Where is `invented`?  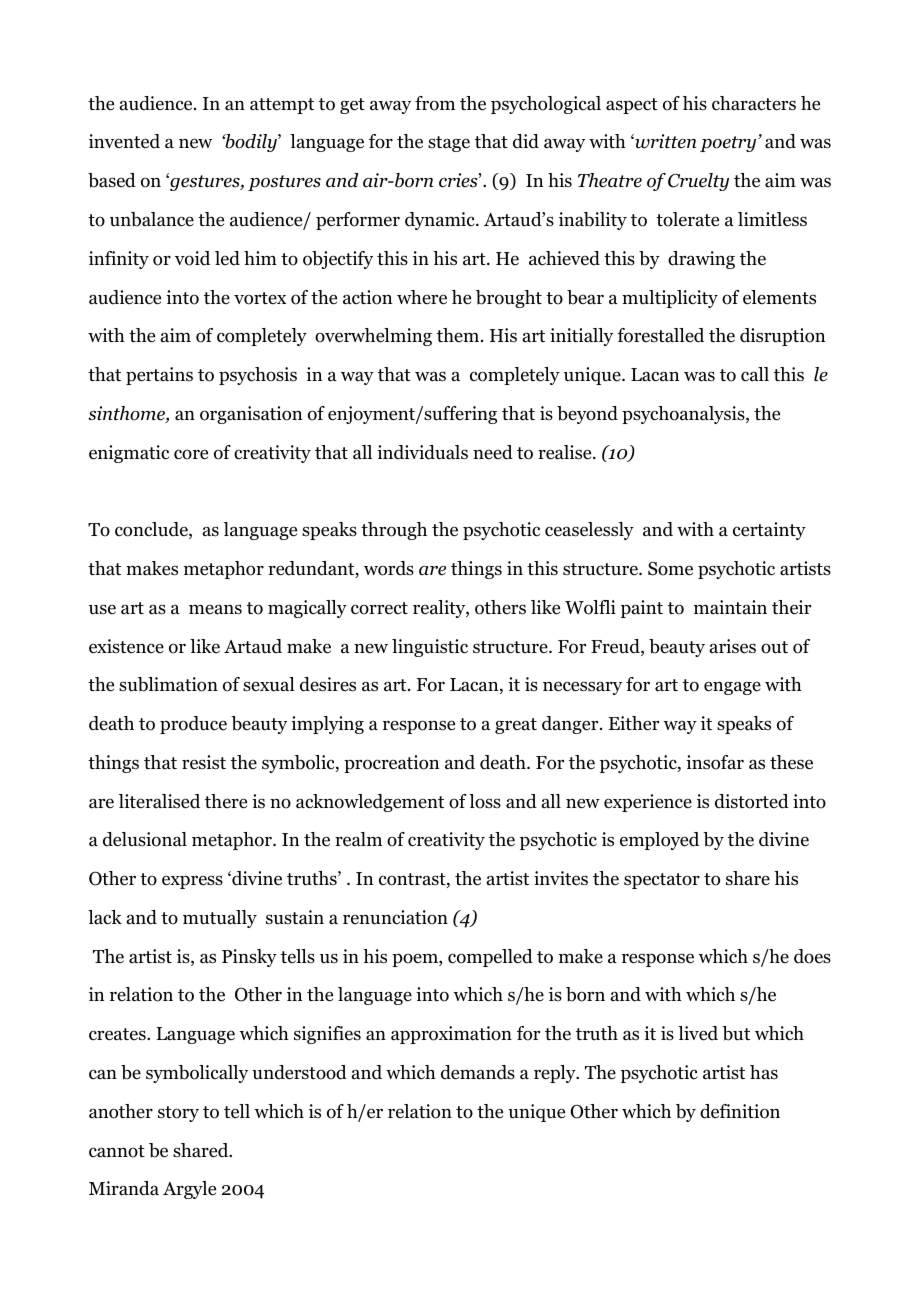
invented is located at coordinates (124, 141).
